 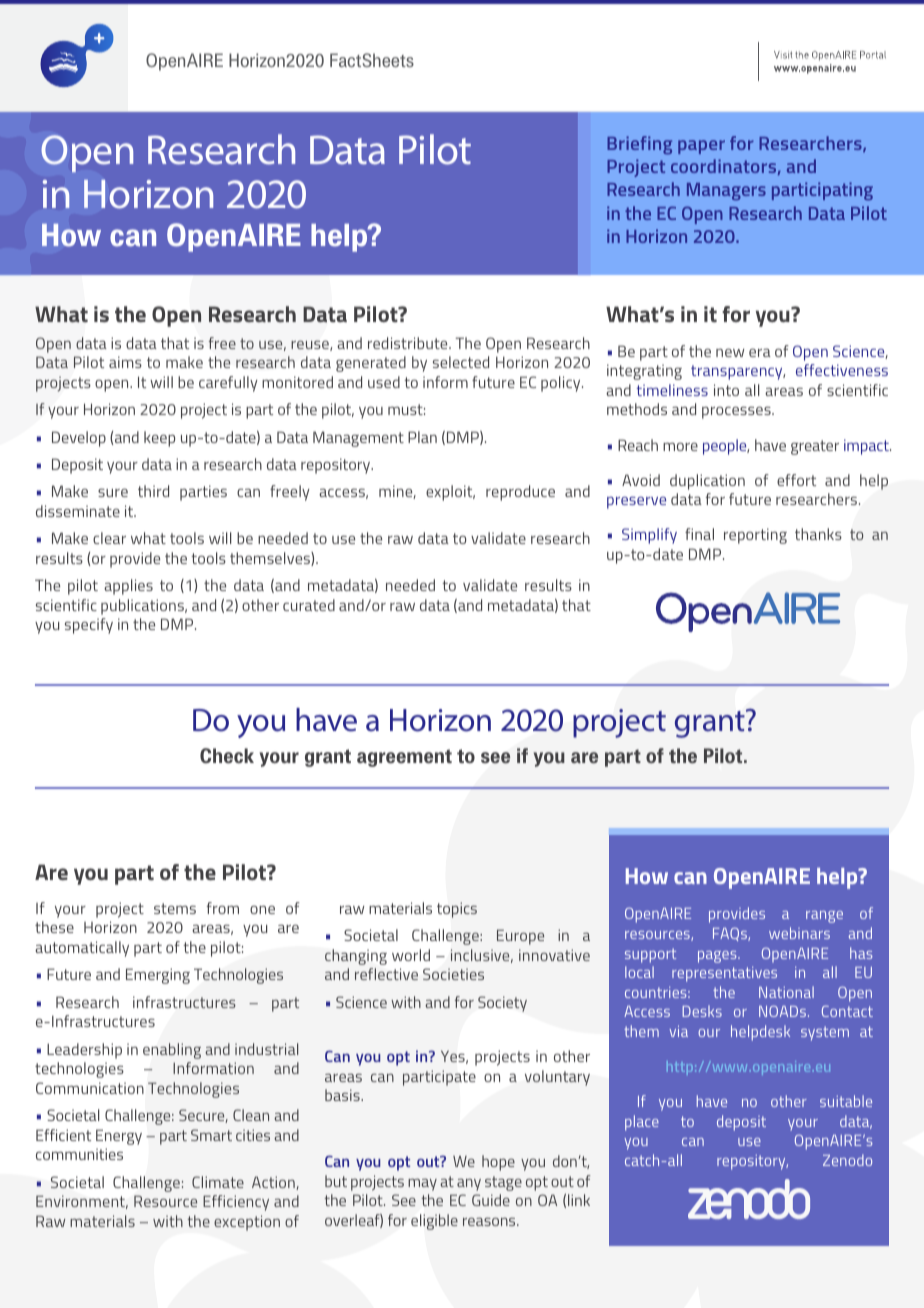 I want to click on specify, so click(x=89, y=626).
